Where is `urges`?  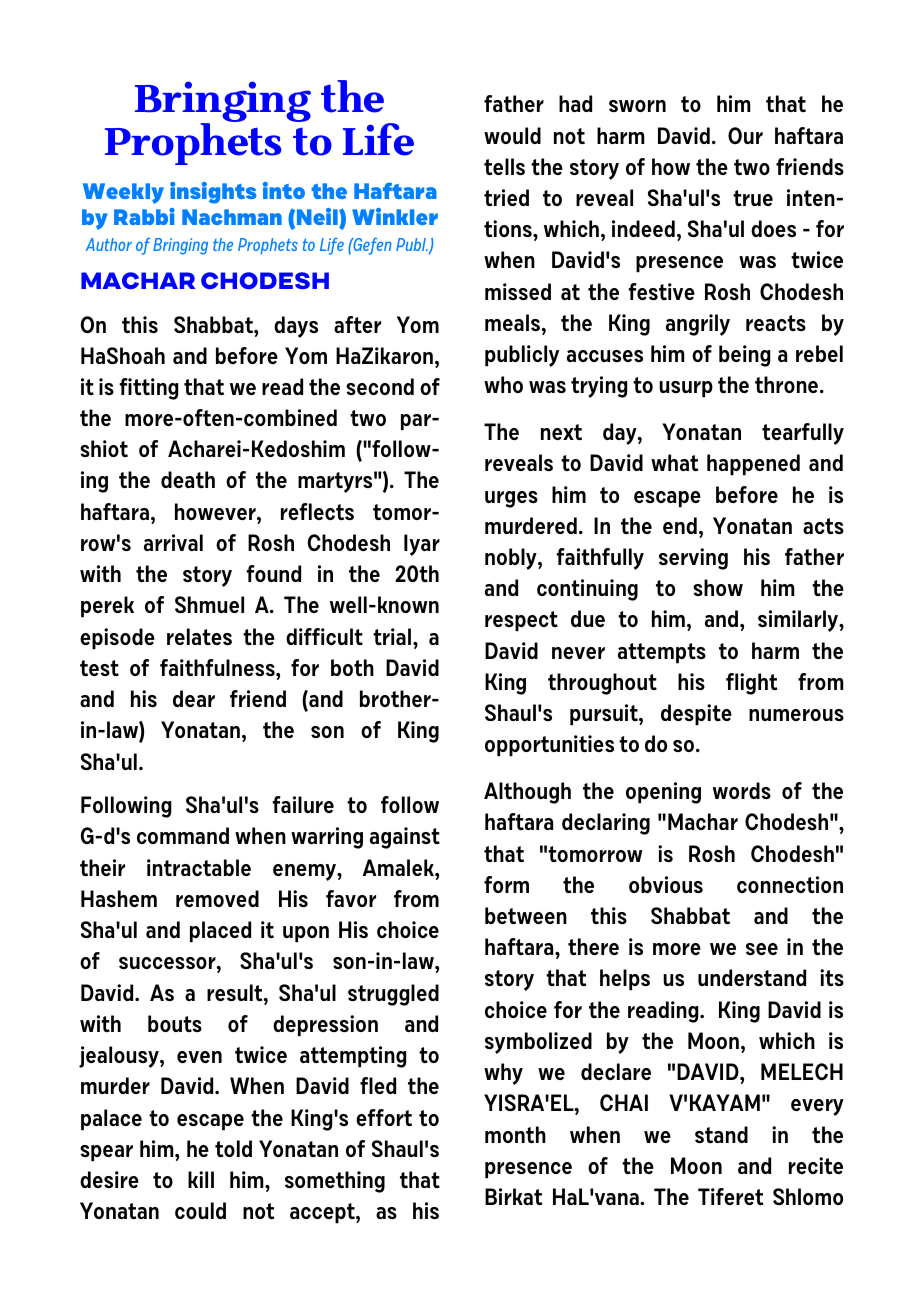 urges is located at coordinates (511, 499).
